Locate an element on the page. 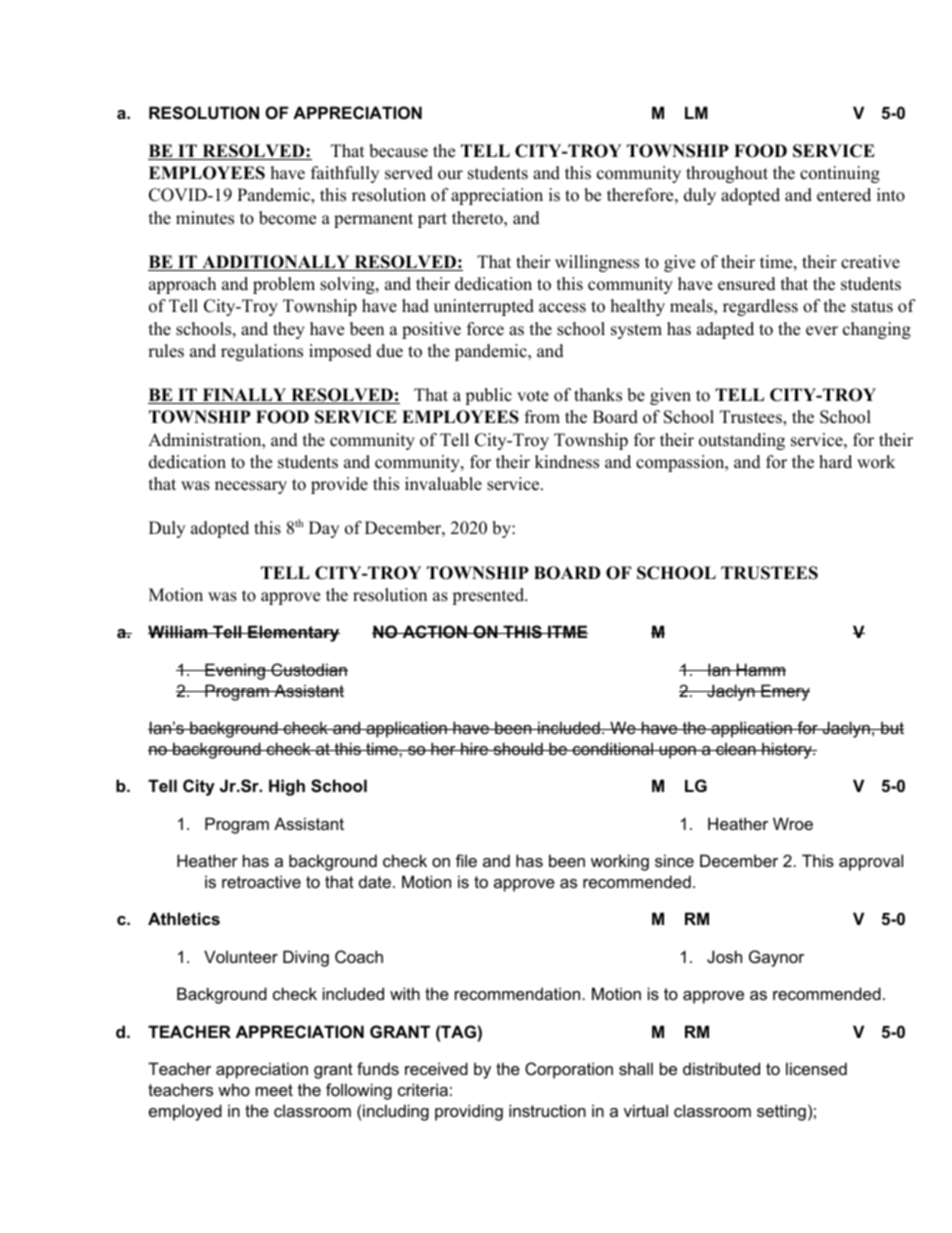 Image resolution: width=952 pixels, height=1233 pixels. our is located at coordinates (450, 175).
